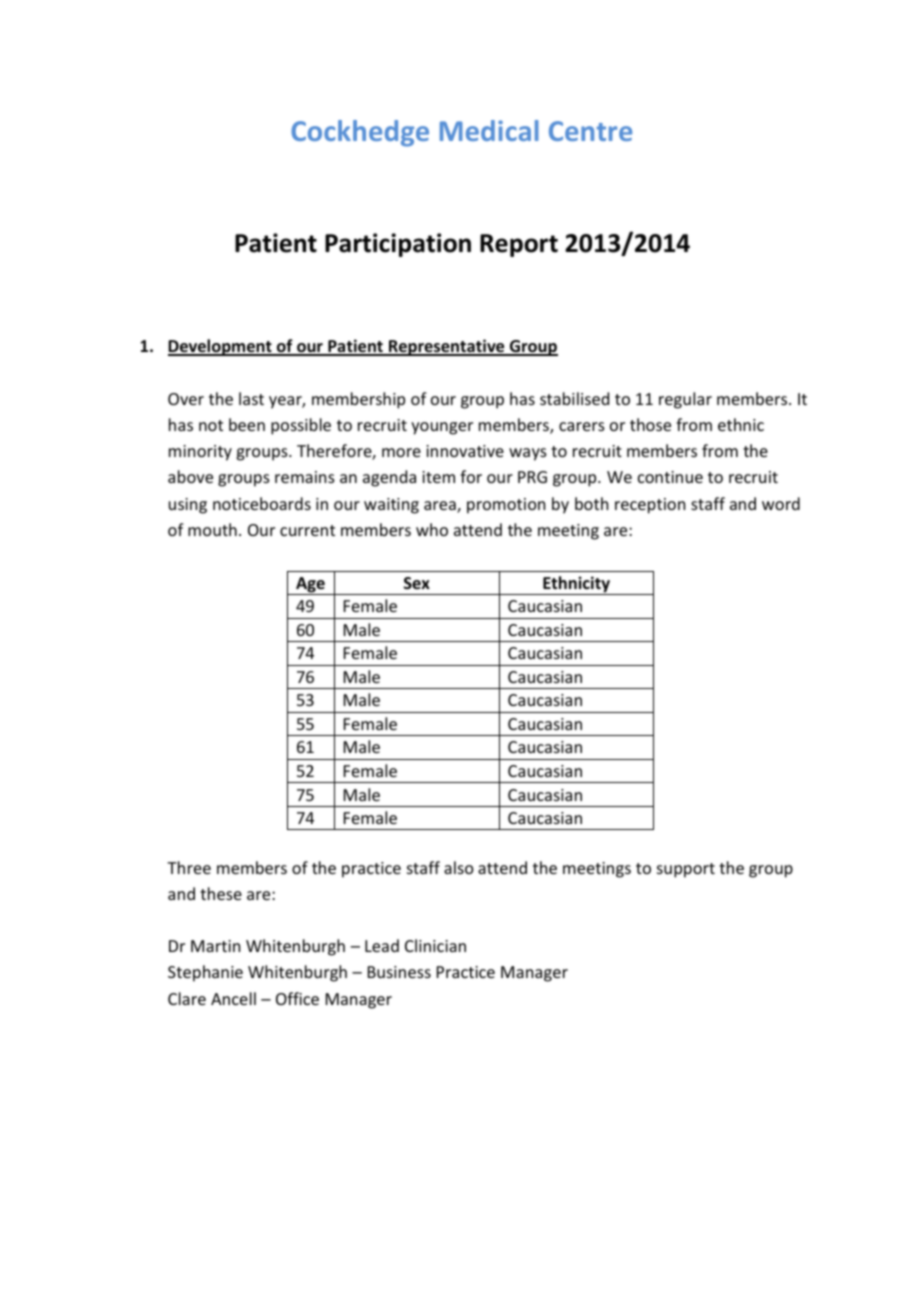  I want to click on Clinician, so click(435, 945).
